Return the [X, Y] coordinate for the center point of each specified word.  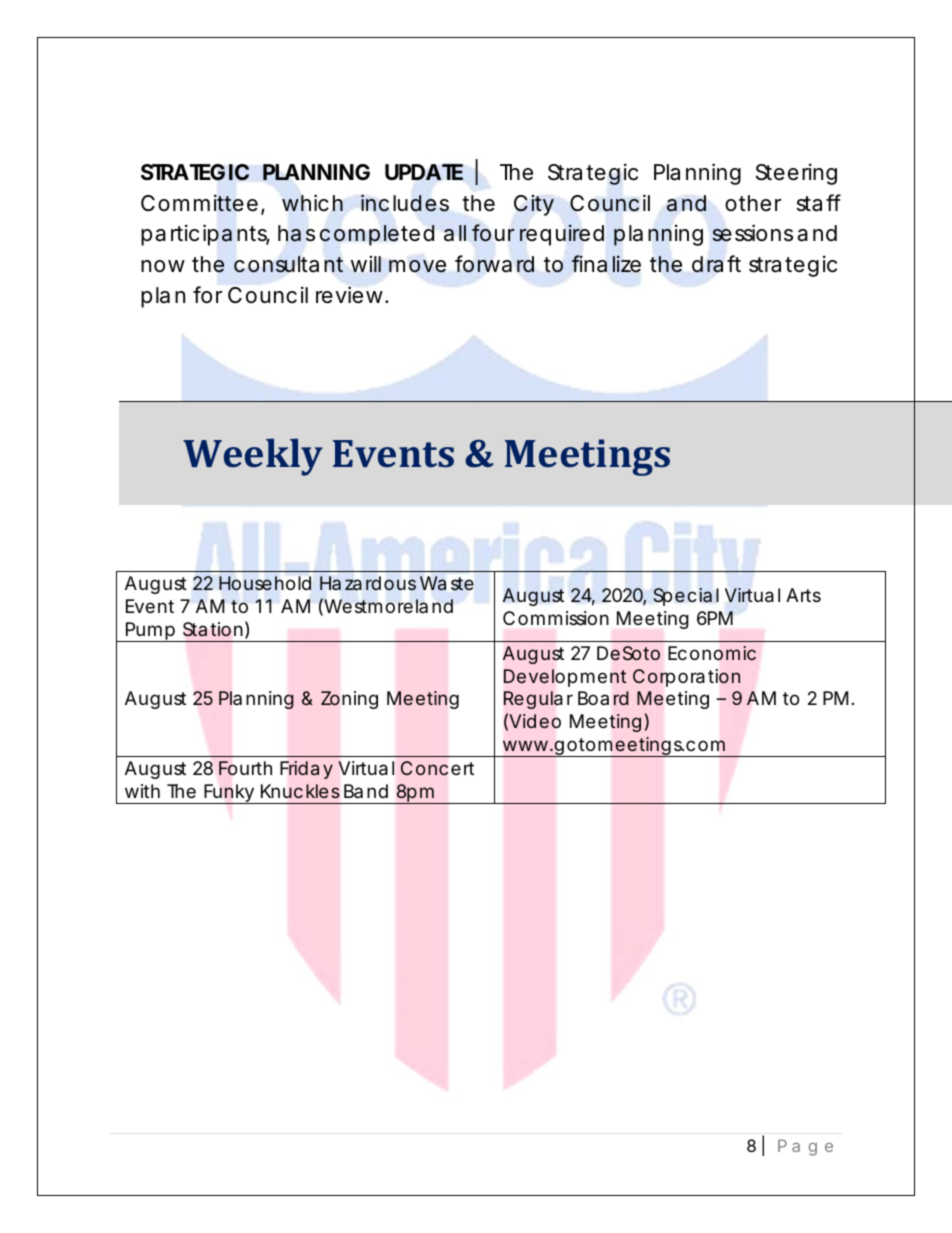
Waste [447, 583]
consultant [288, 264]
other [753, 203]
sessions [752, 233]
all [455, 233]
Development [565, 678]
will [366, 264]
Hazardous [368, 583]
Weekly [253, 457]
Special [686, 597]
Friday [306, 770]
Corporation [686, 678]
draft [716, 264]
